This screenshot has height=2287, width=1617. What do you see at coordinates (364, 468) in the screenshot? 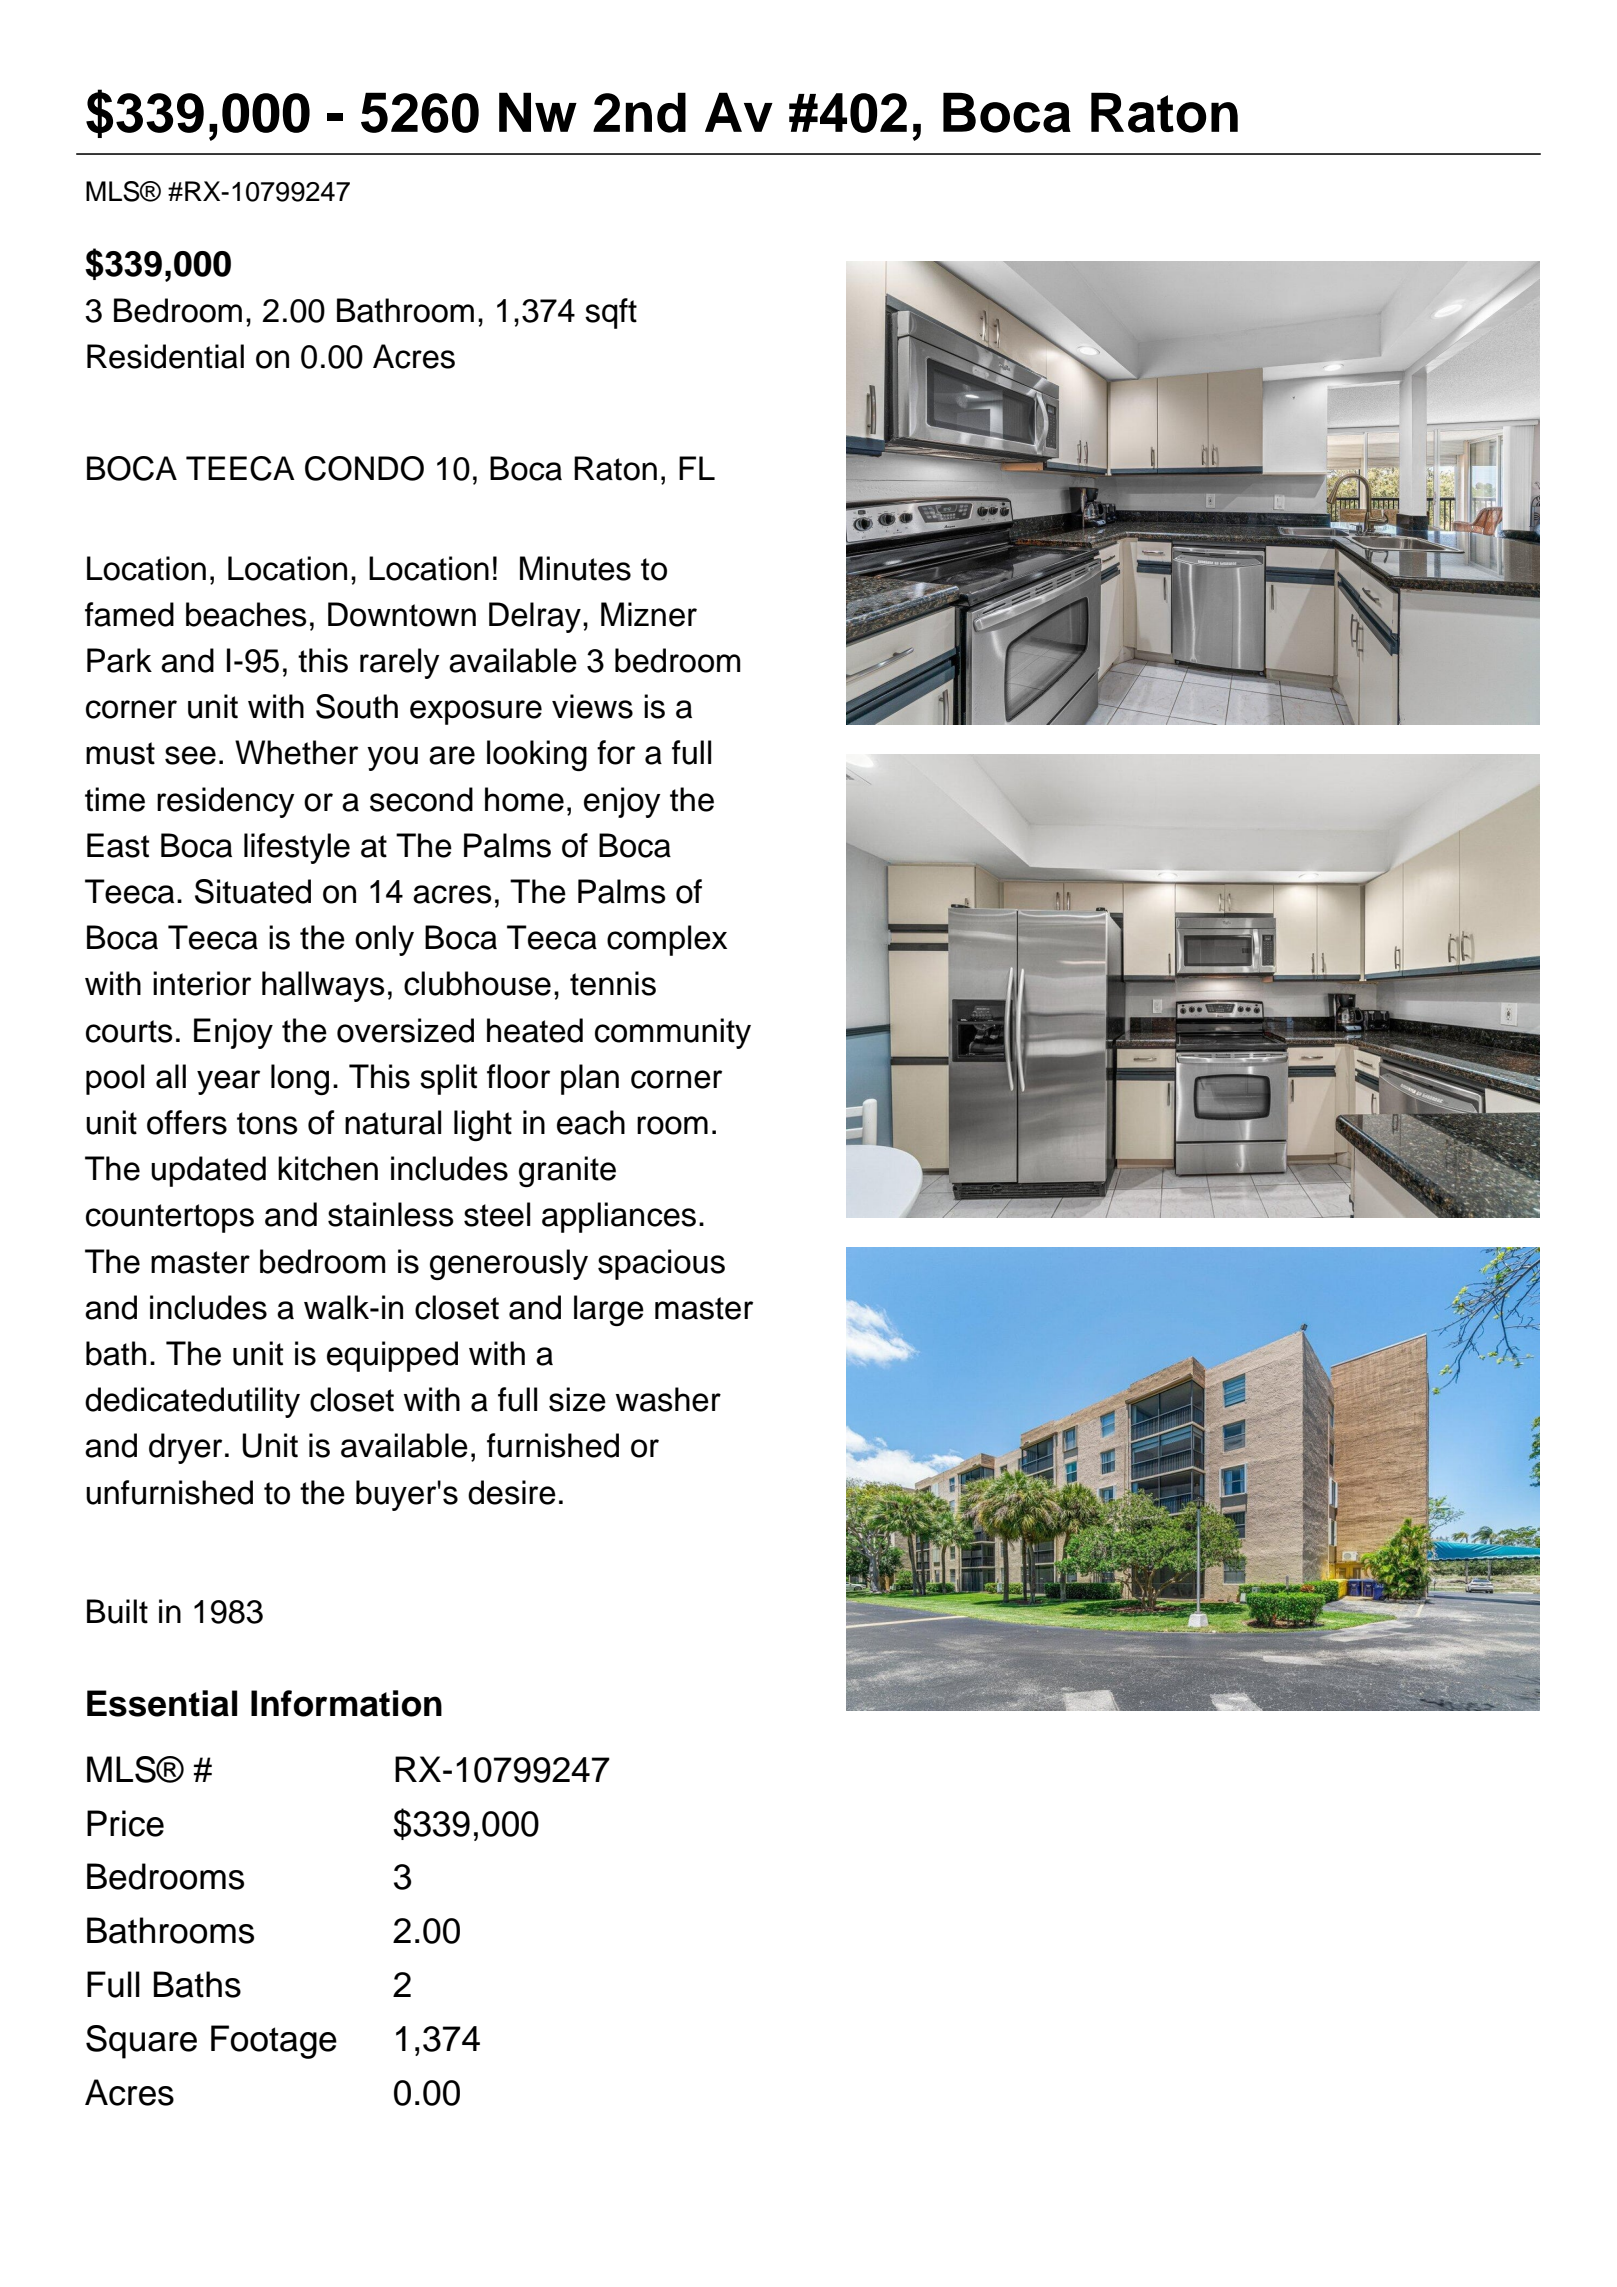
I see `CONDO` at bounding box center [364, 468].
